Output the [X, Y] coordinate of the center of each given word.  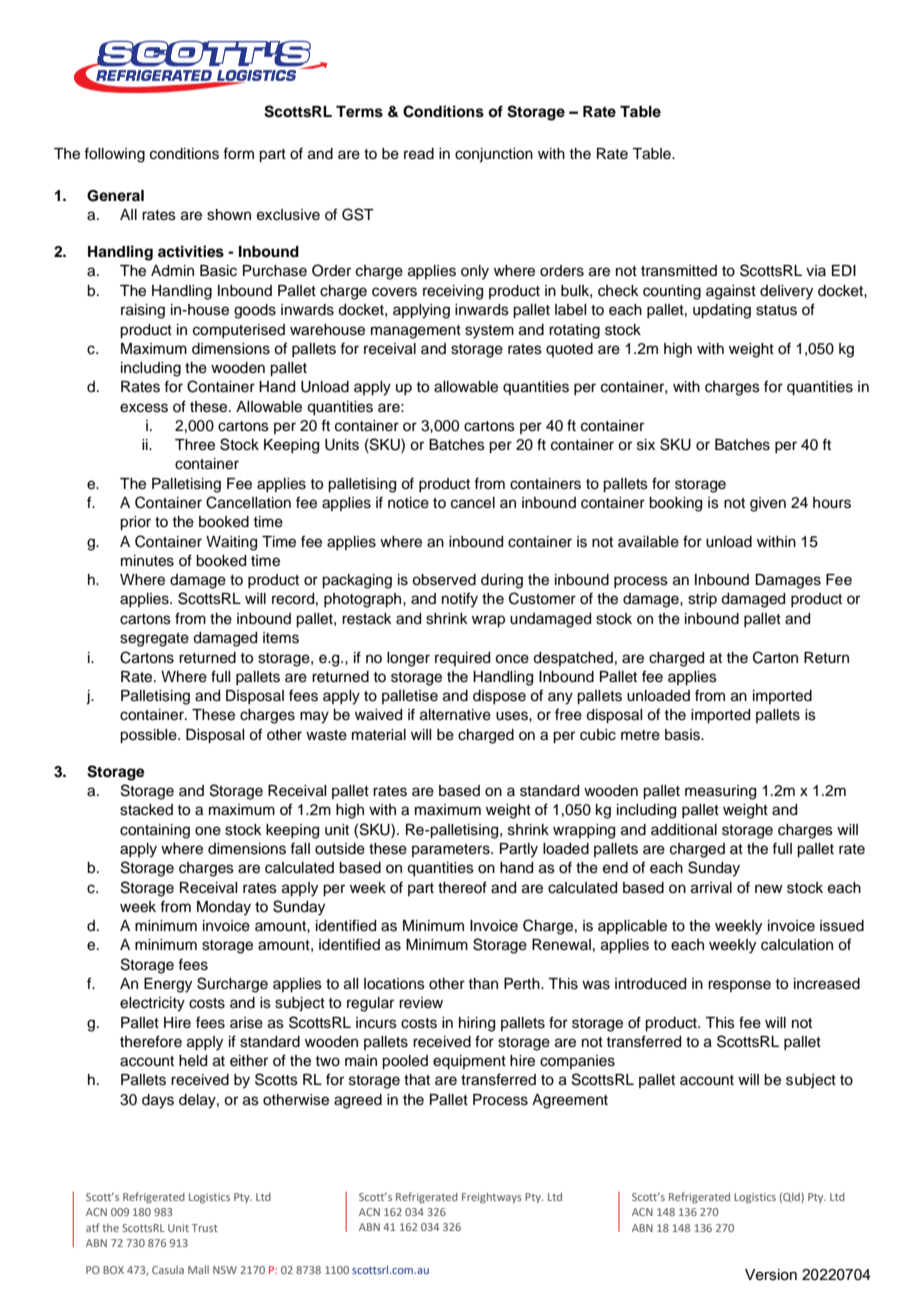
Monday [224, 908]
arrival [711, 888]
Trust [205, 1228]
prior [135, 523]
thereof [462, 887]
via [816, 270]
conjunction [494, 155]
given [768, 504]
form [238, 153]
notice [408, 503]
